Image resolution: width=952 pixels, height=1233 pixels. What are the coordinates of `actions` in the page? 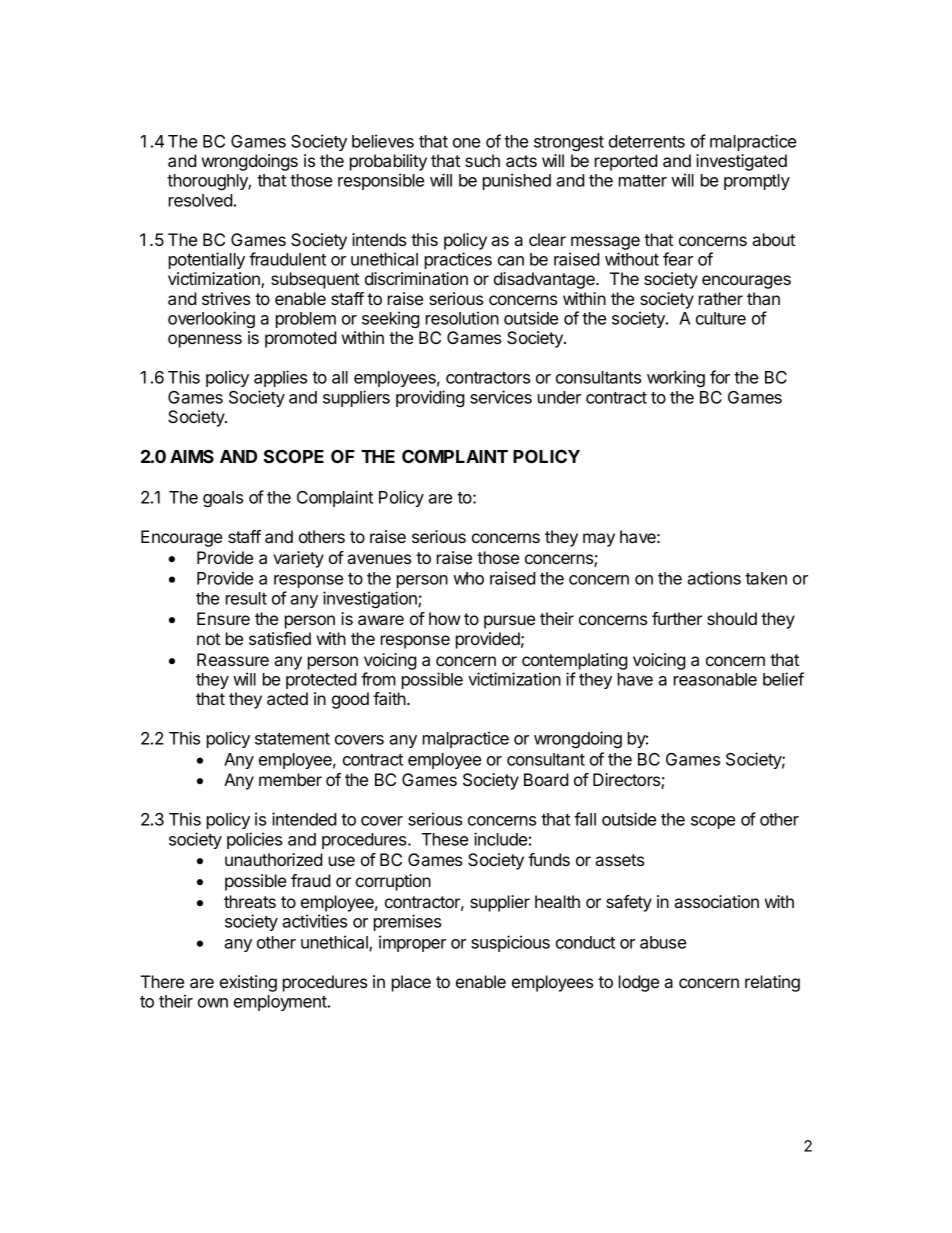 It's located at (714, 578).
